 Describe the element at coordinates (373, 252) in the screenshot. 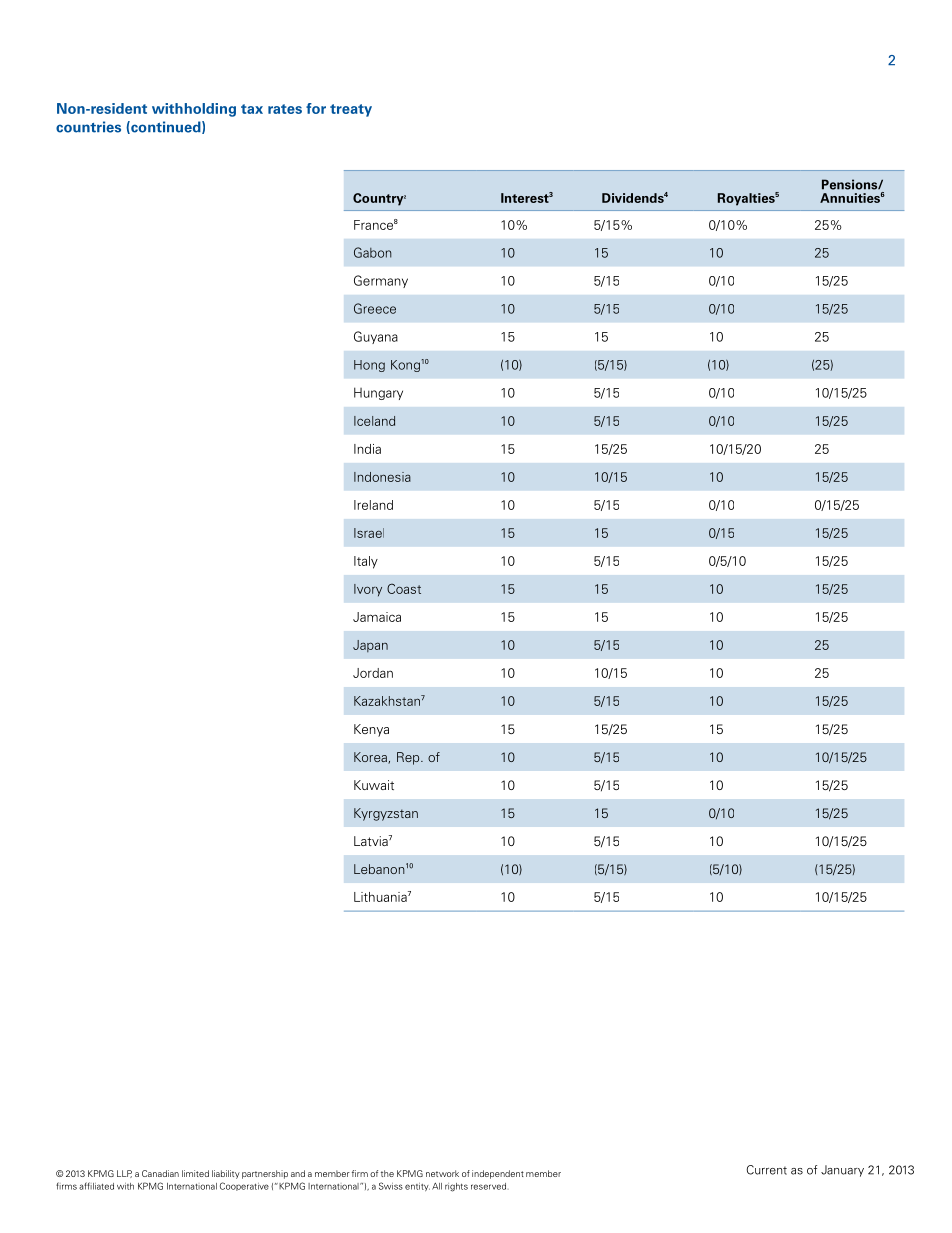

I see `Gabon` at that location.
